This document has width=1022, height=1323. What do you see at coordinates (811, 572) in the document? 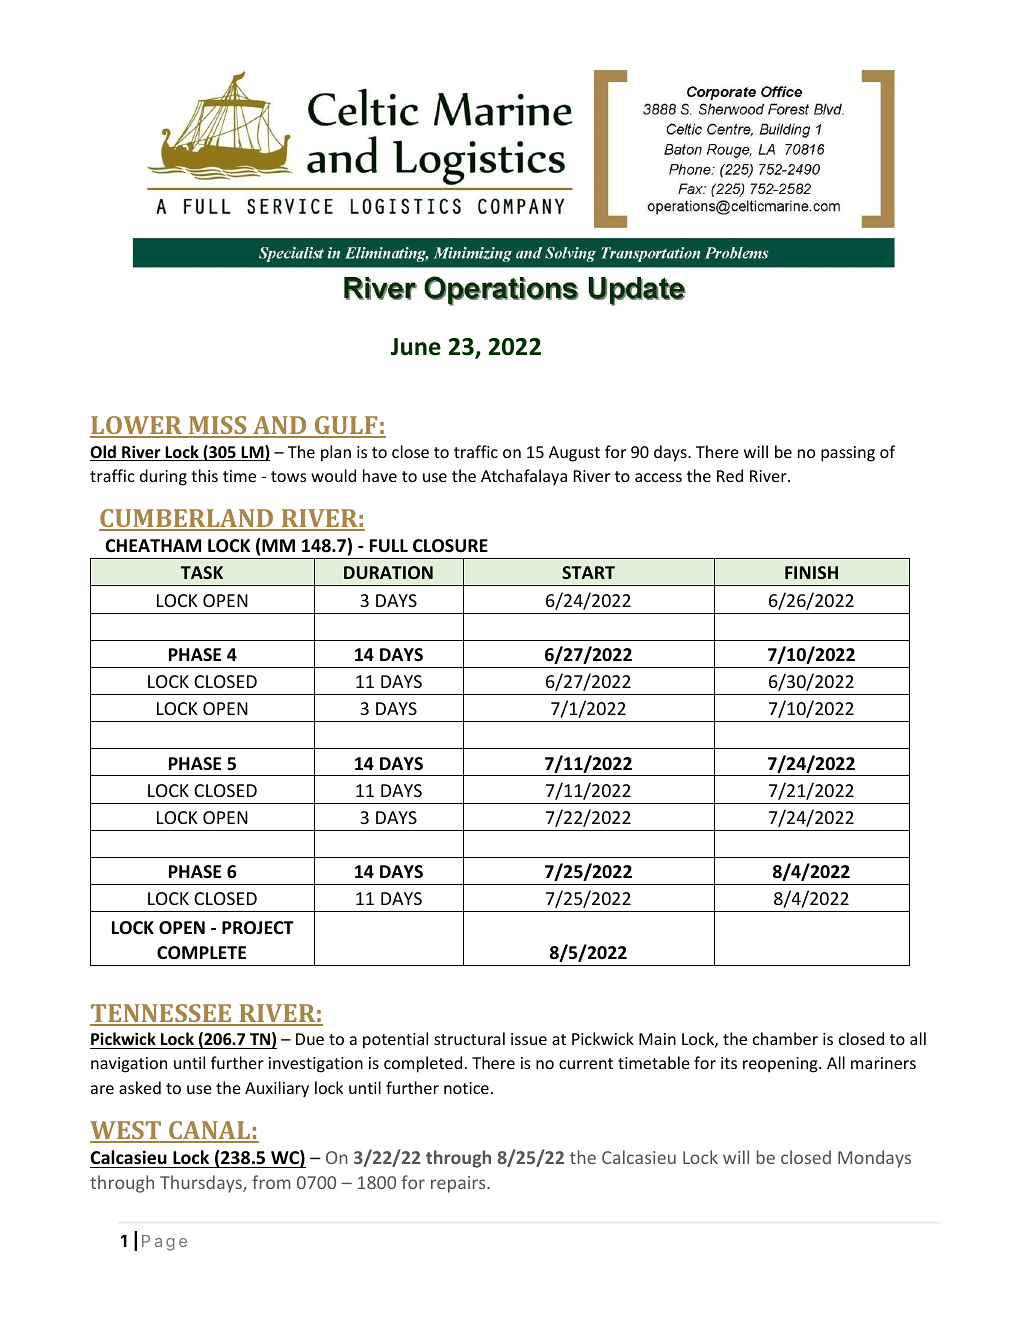
I see `FINISH` at bounding box center [811, 572].
